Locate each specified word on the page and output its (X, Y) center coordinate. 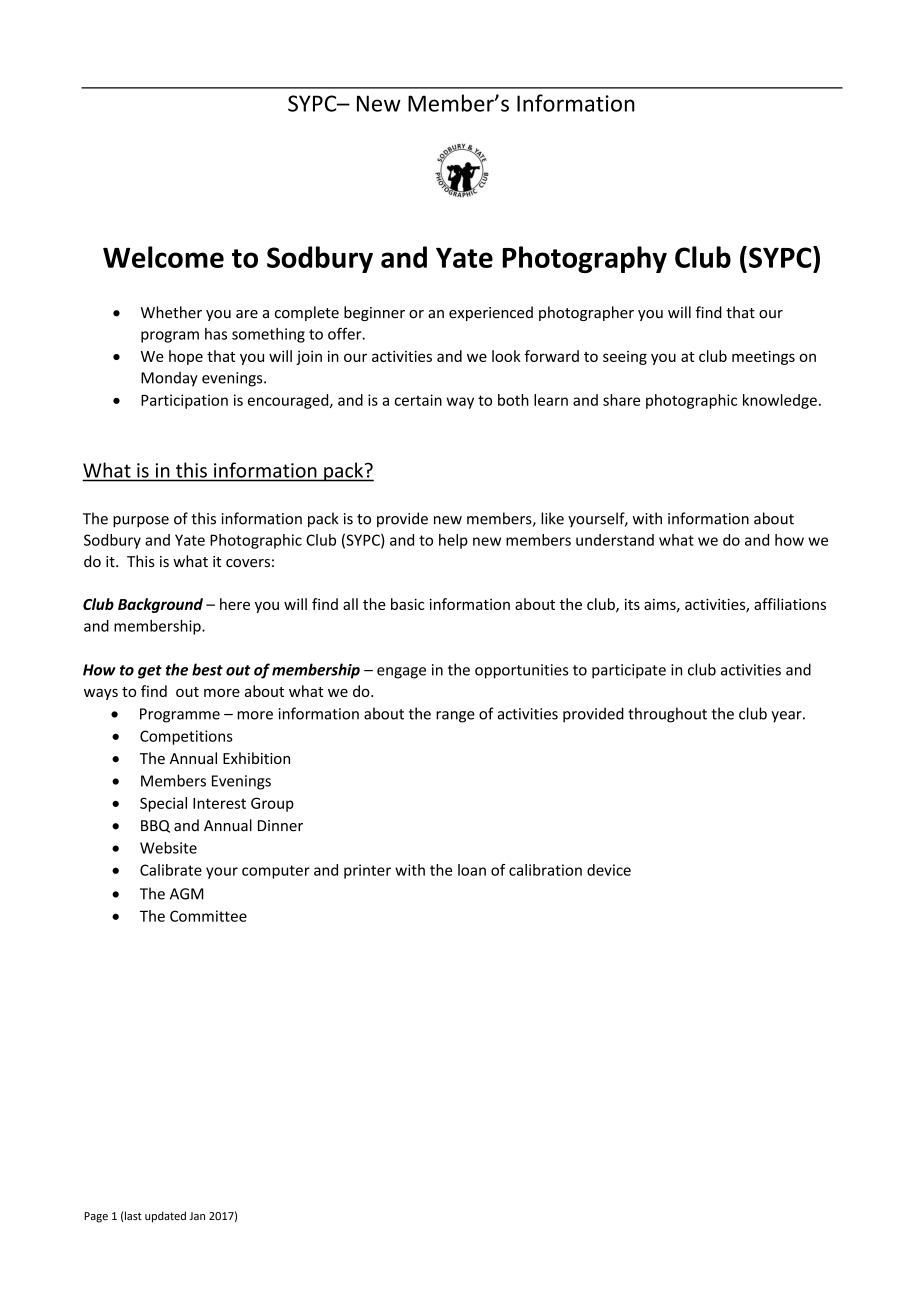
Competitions (186, 737)
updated (165, 1217)
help (453, 541)
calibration (545, 870)
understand (615, 540)
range (455, 717)
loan (472, 870)
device (609, 870)
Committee (208, 916)
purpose (141, 522)
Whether (171, 312)
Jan (197, 1216)
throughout (667, 715)
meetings (763, 357)
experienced (491, 313)
